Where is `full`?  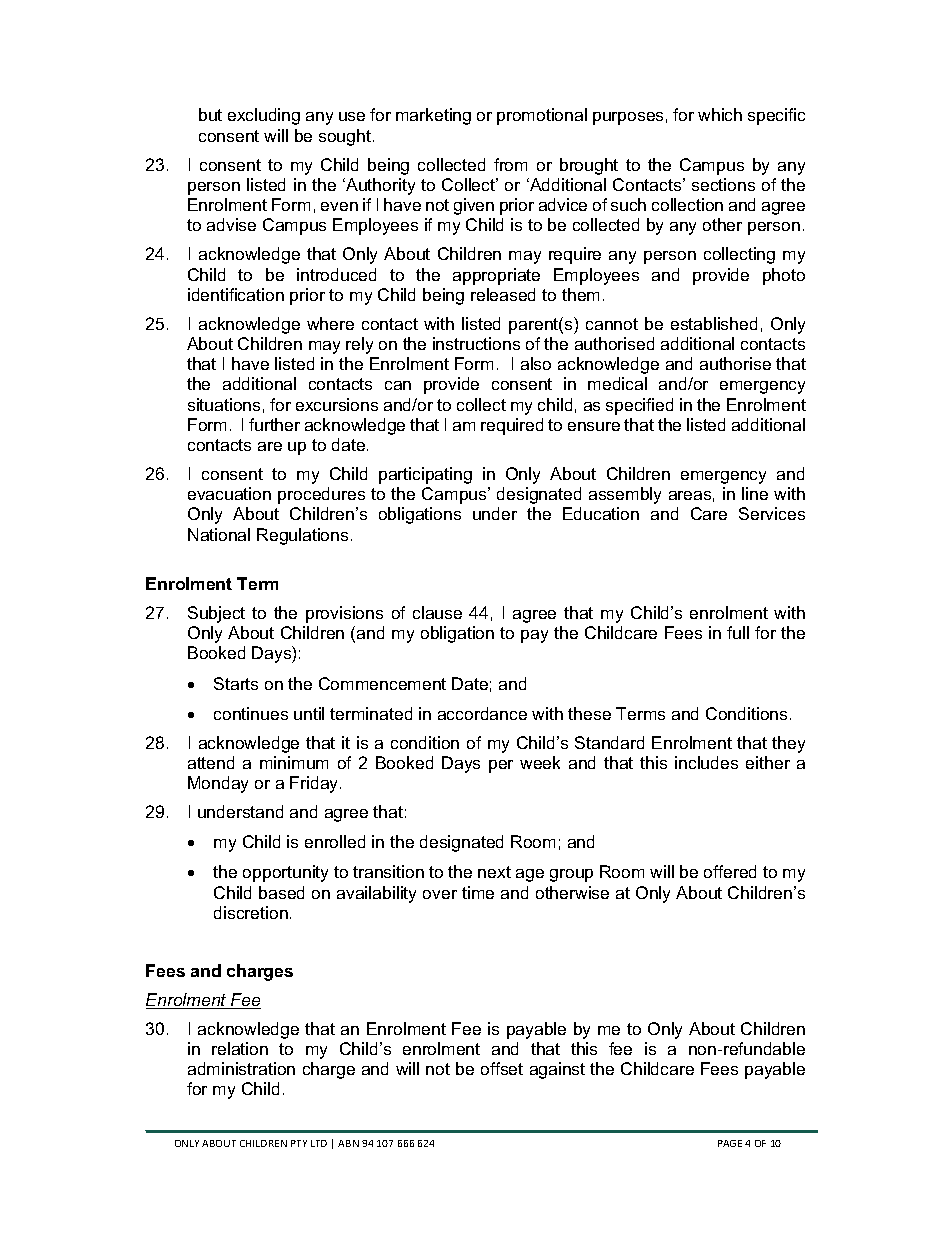
full is located at coordinates (738, 632).
